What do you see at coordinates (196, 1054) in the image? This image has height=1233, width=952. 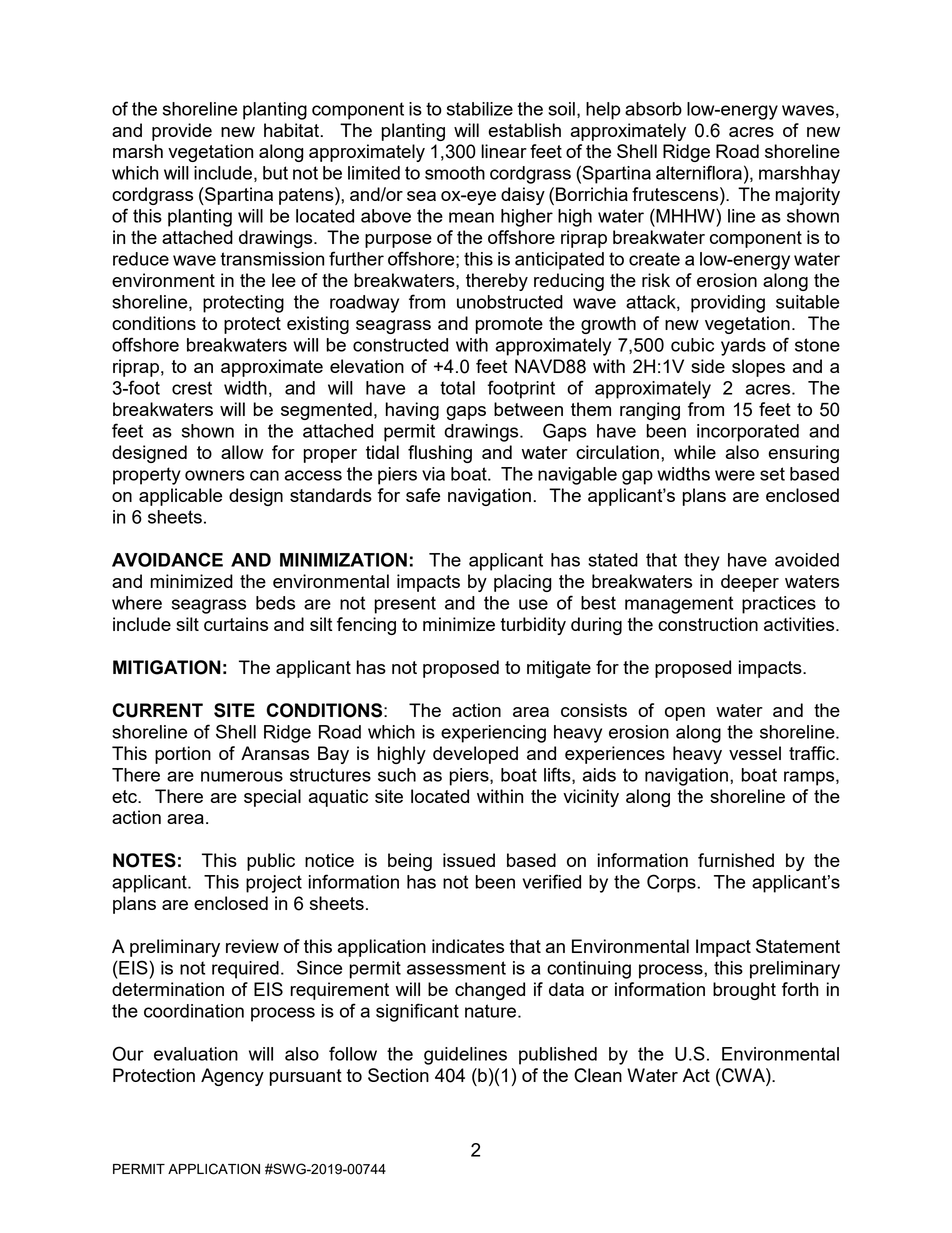 I see `evaluation` at bounding box center [196, 1054].
